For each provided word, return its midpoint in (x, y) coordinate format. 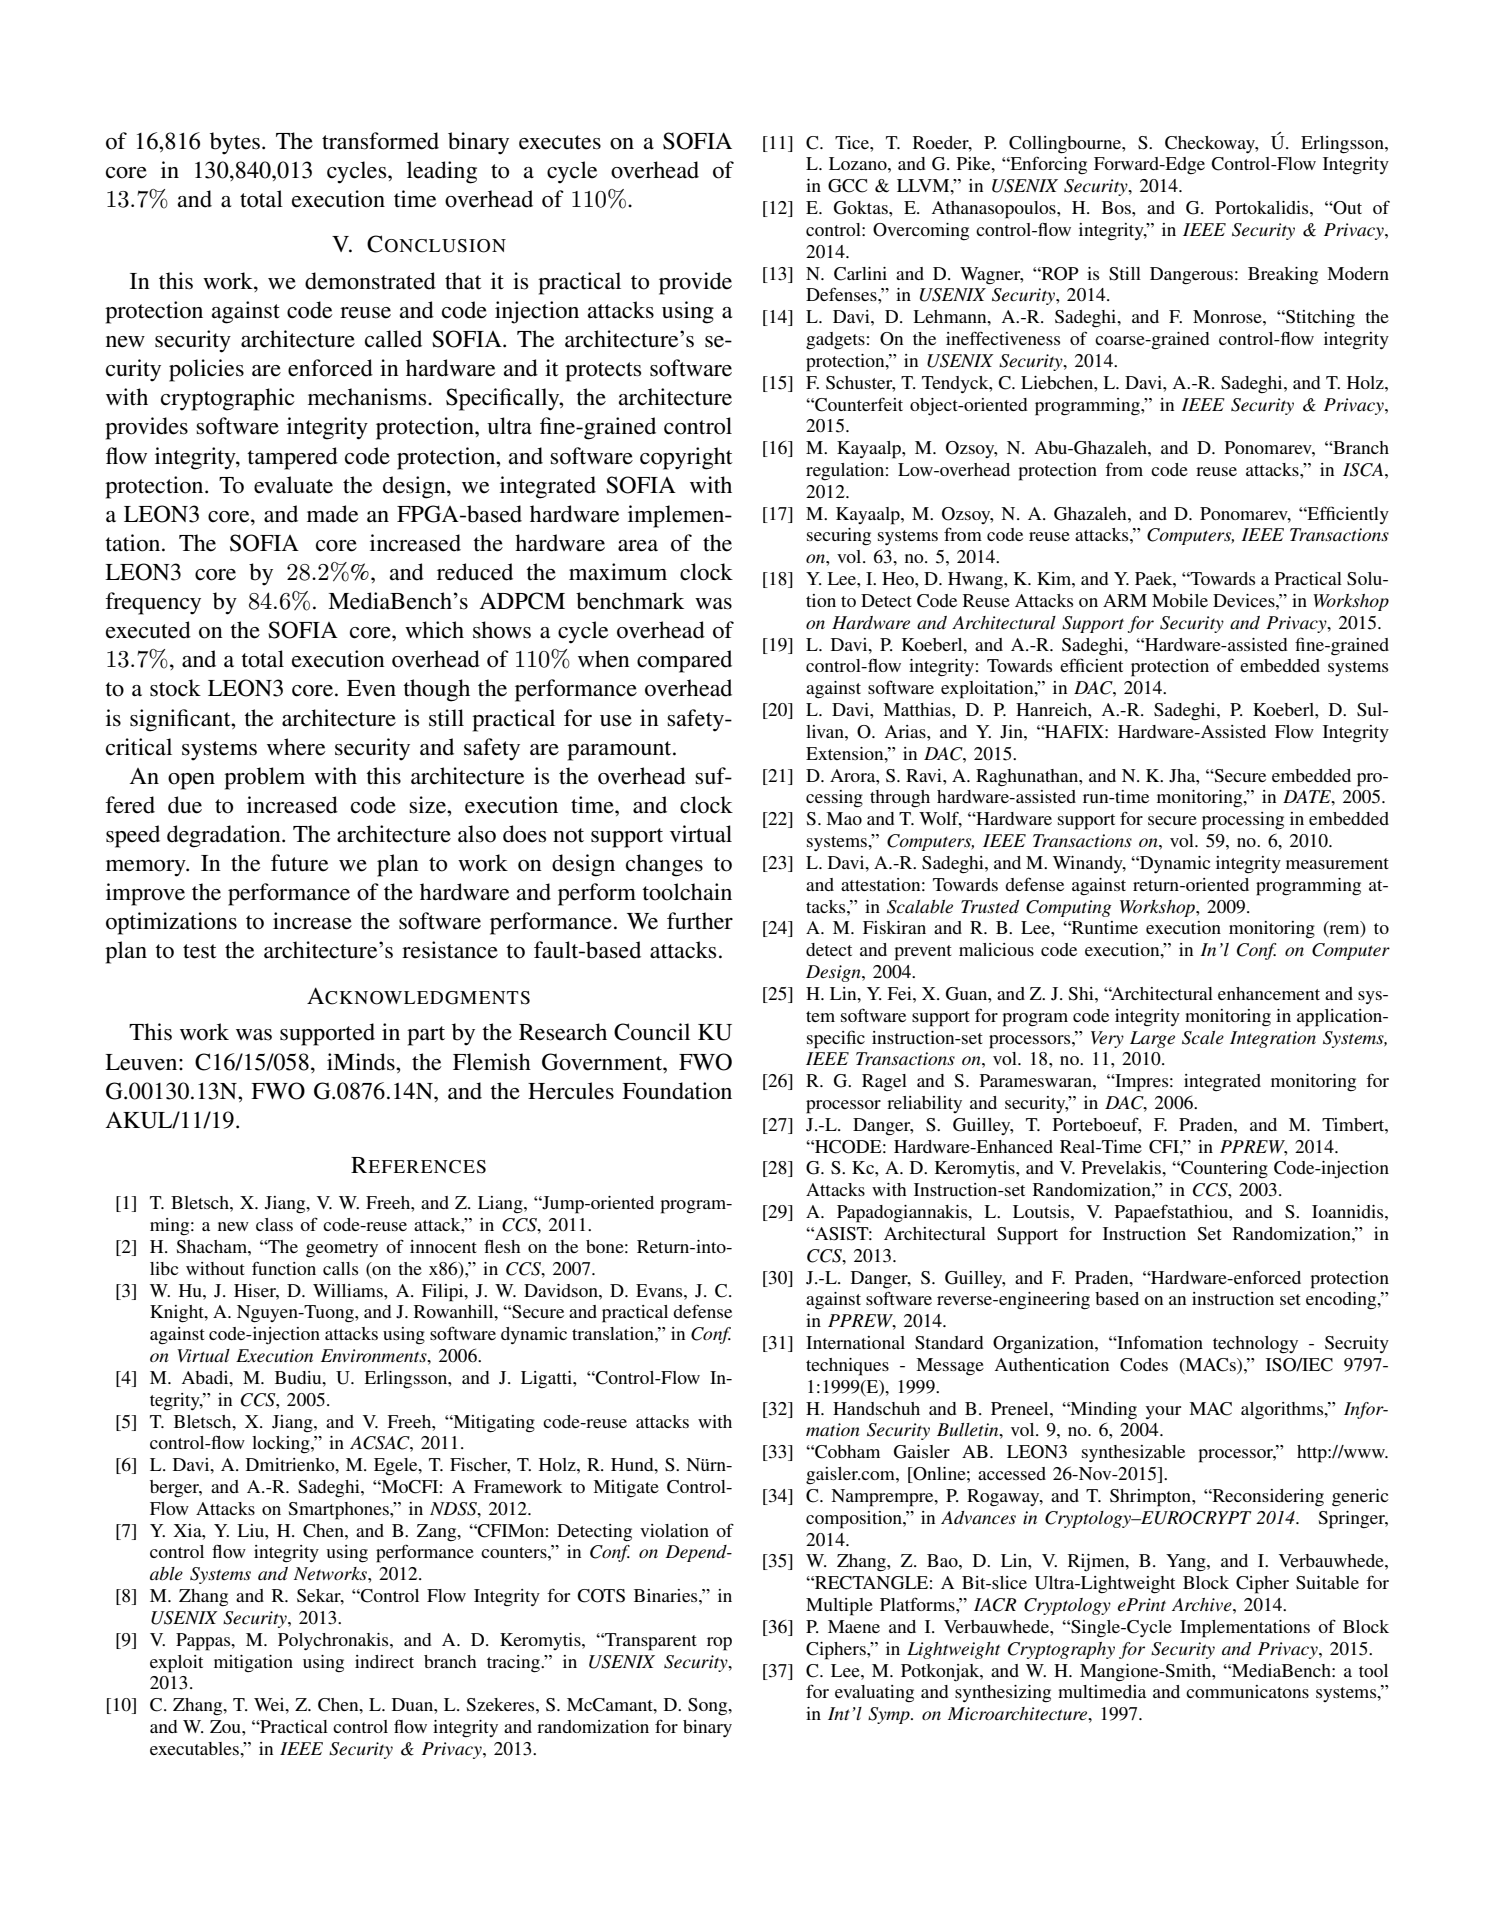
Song (709, 1707)
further (700, 921)
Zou (226, 1726)
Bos (1117, 207)
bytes (235, 143)
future (299, 863)
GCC (847, 186)
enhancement (1269, 993)
